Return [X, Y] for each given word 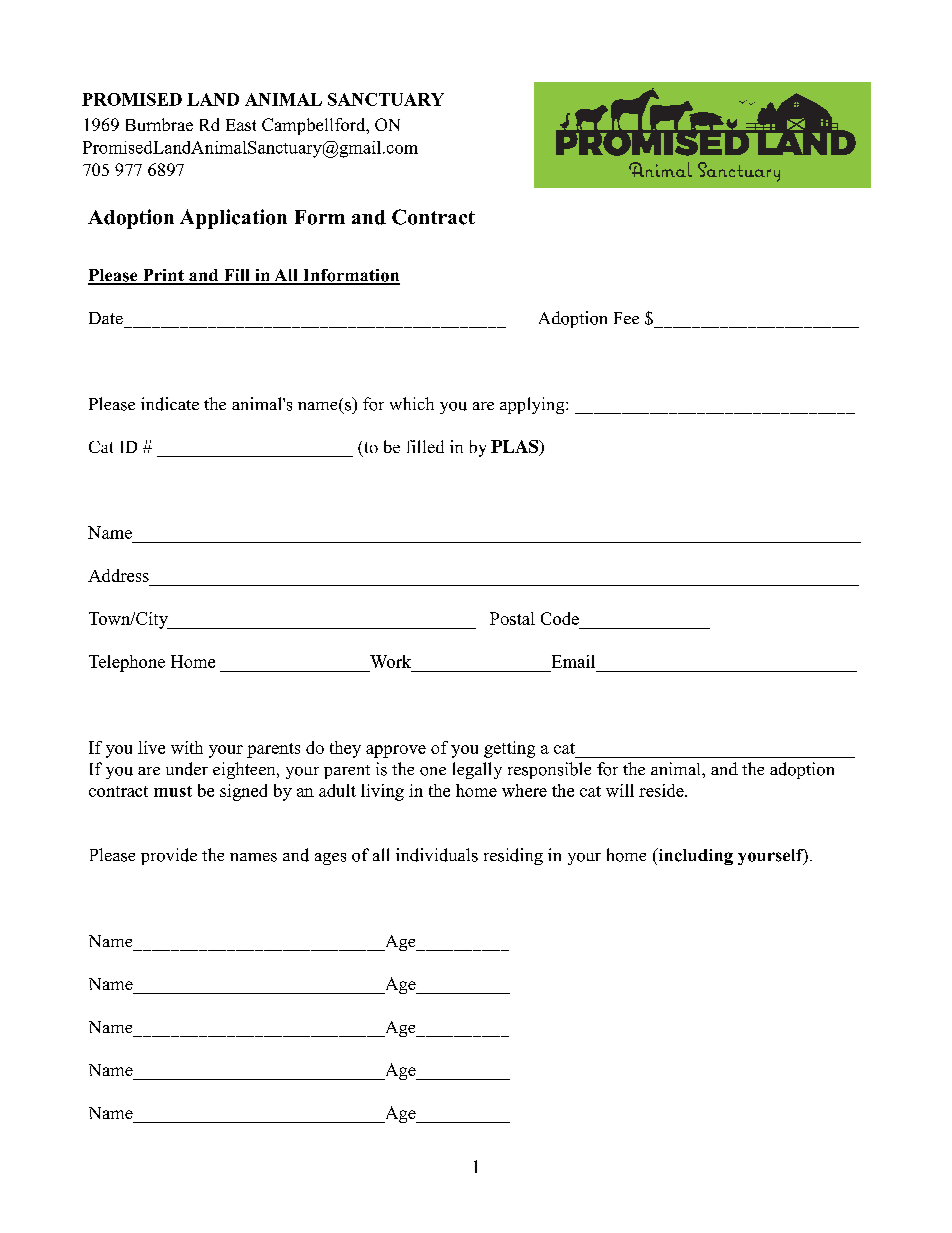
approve [396, 751]
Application [233, 219]
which [412, 403]
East [241, 125]
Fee [626, 318]
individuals [437, 855]
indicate [170, 404]
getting [509, 749]
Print [163, 276]
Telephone [127, 663]
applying [533, 405]
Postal [512, 618]
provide [169, 856]
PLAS [515, 446]
